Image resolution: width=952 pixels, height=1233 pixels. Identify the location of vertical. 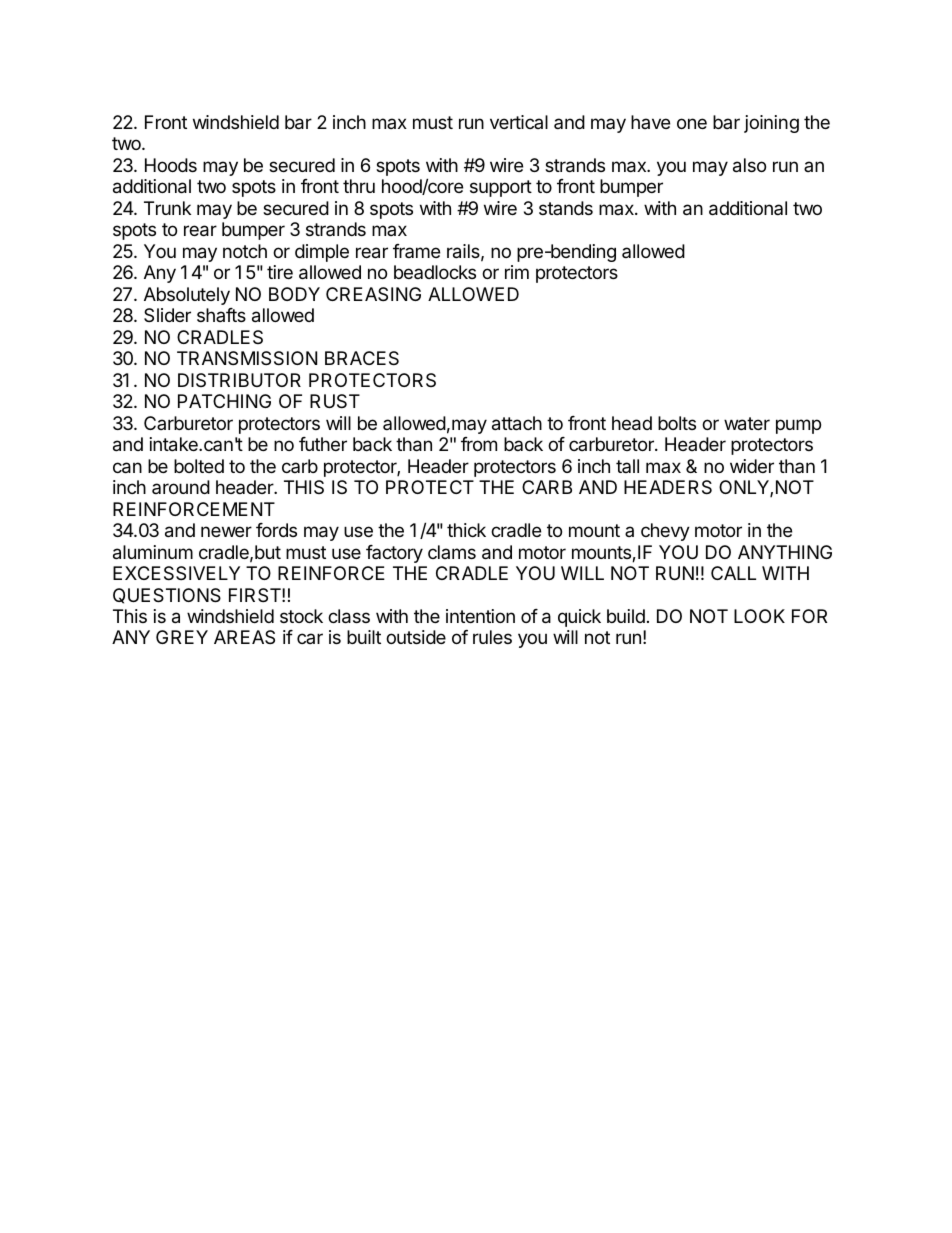
(519, 122).
